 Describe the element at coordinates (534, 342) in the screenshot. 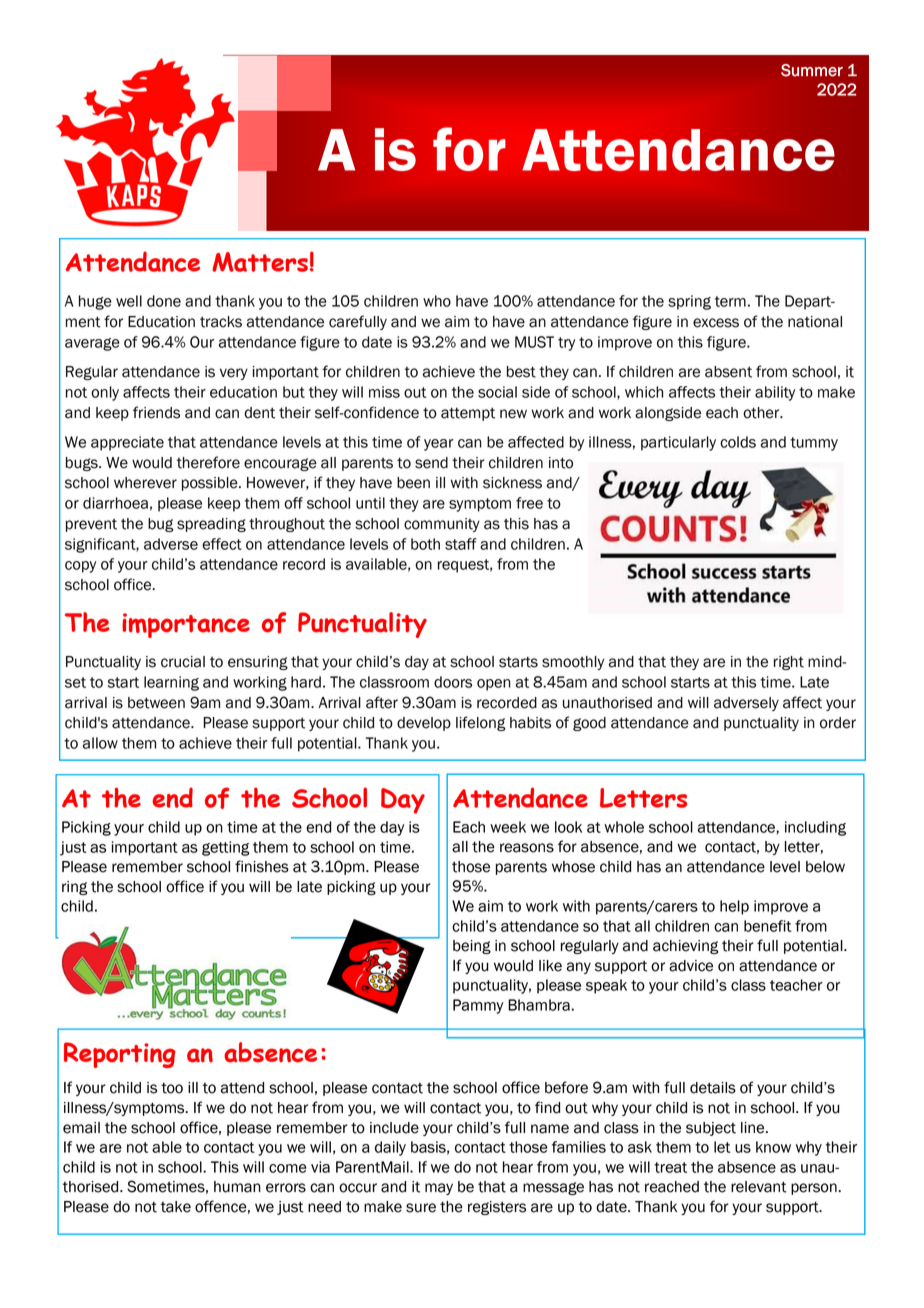

I see `MUST` at that location.
